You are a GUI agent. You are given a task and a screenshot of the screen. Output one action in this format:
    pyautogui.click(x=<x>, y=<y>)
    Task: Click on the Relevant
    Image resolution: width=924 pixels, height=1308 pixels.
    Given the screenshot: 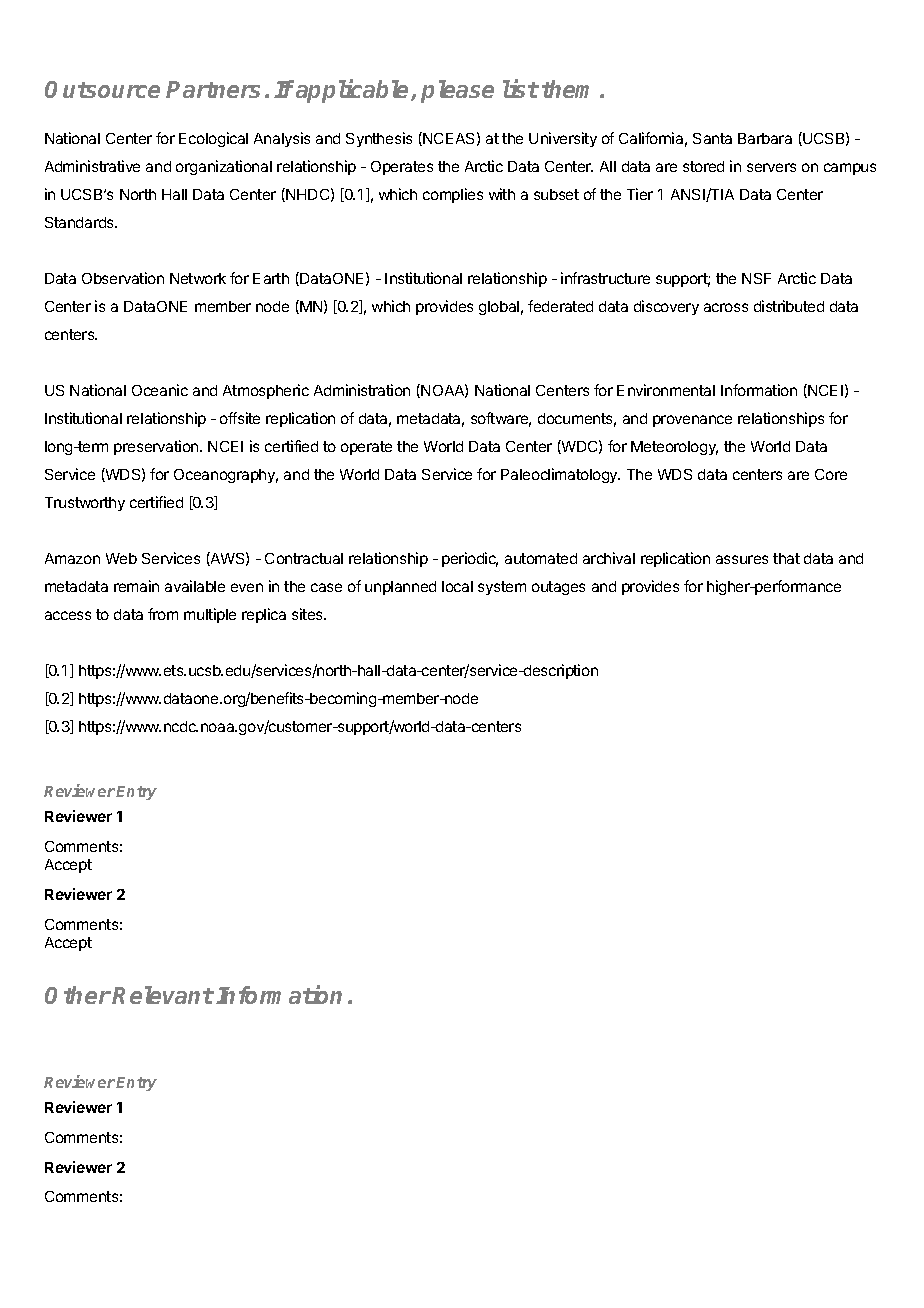 What is the action you would take?
    pyautogui.click(x=163, y=995)
